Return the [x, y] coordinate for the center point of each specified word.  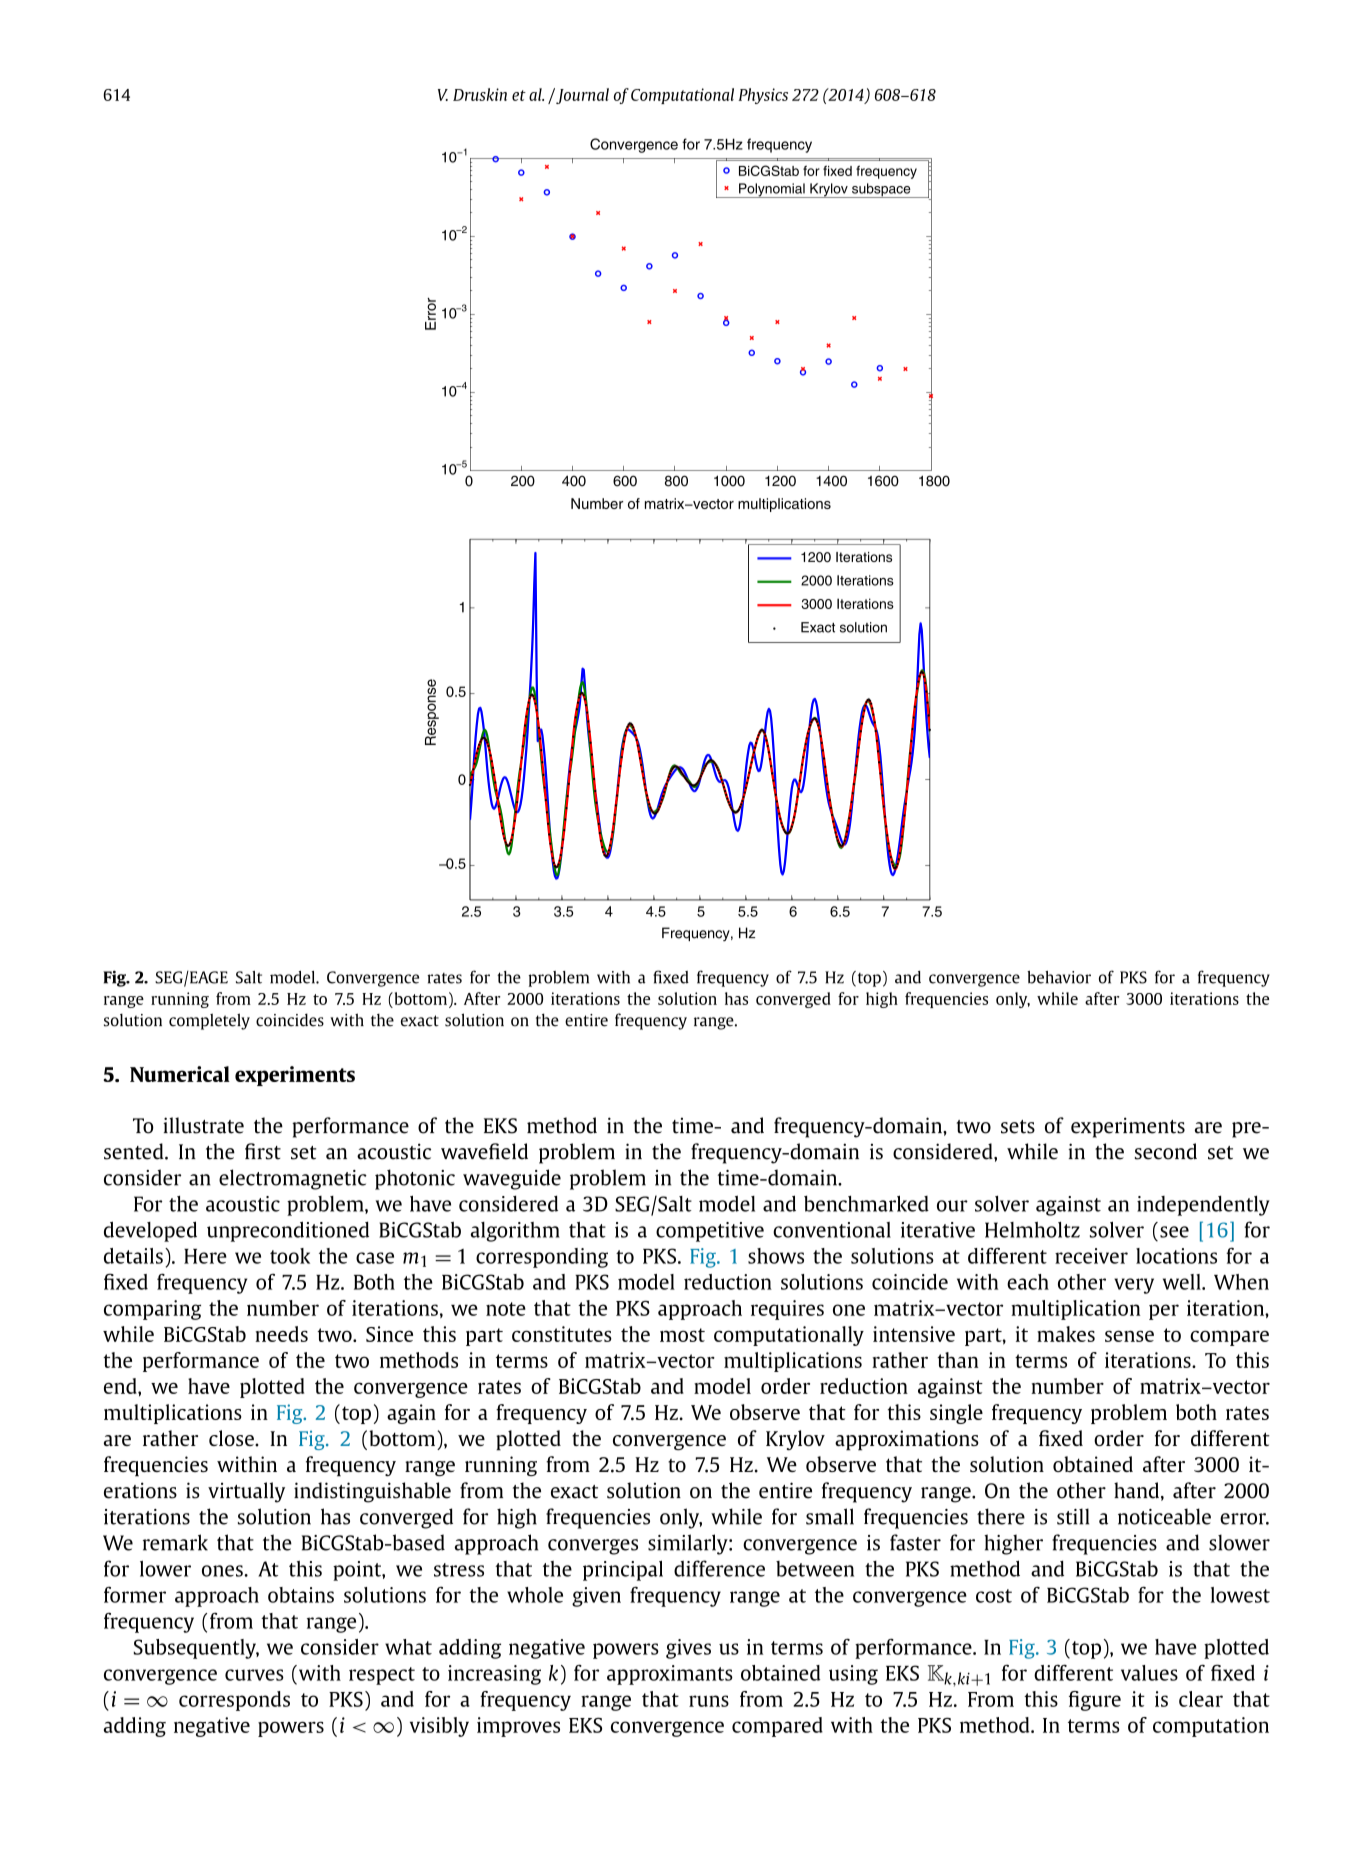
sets [1018, 1127]
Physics [763, 96]
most [682, 1335]
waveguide [512, 1179]
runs [709, 1701]
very [1134, 1286]
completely [209, 1021]
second [1166, 1151]
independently [1203, 1205]
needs [281, 1334]
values [1149, 1673]
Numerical [180, 1074]
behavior [1059, 977]
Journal [581, 96]
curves [254, 1675]
